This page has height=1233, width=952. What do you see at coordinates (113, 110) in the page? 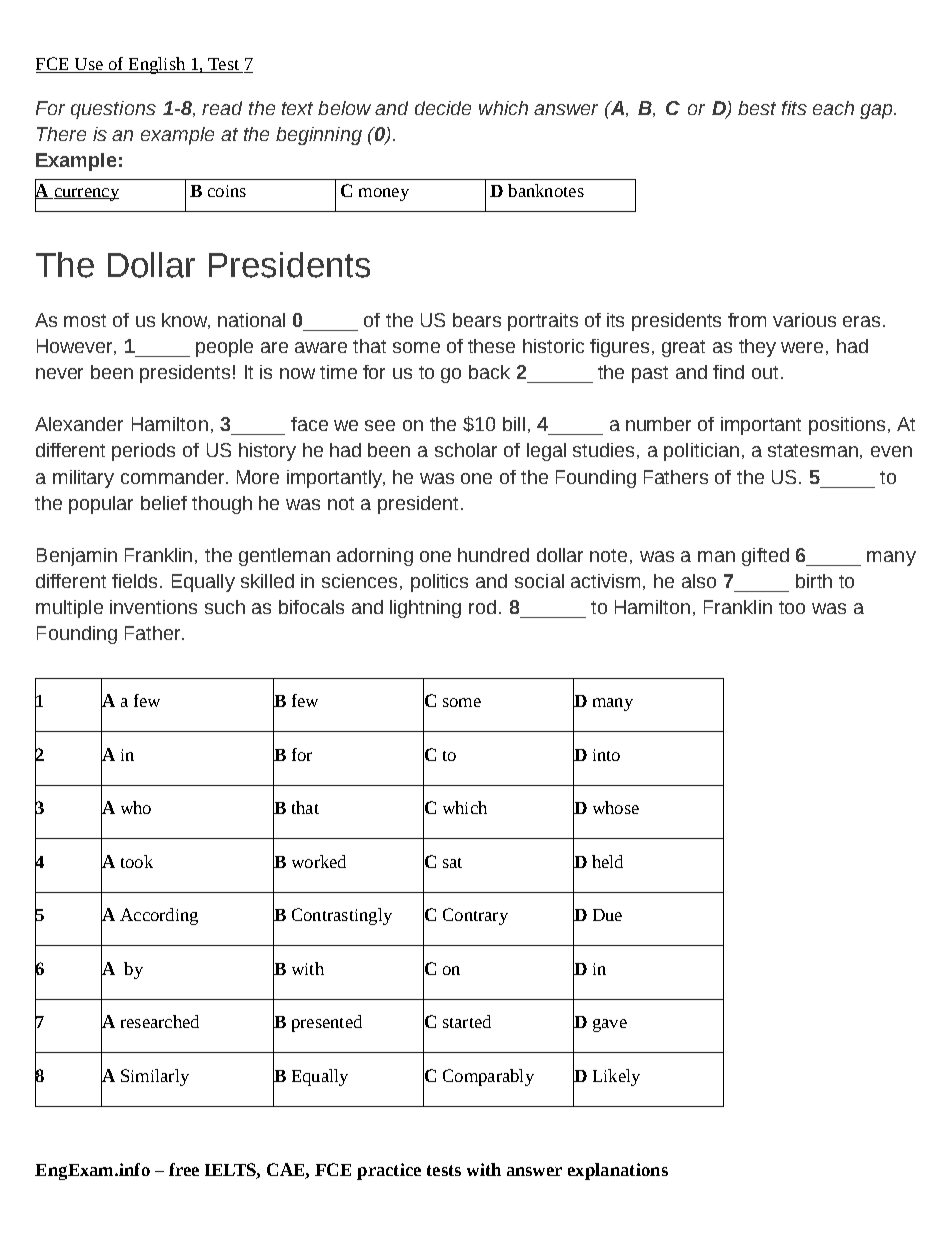
I see `questions` at bounding box center [113, 110].
